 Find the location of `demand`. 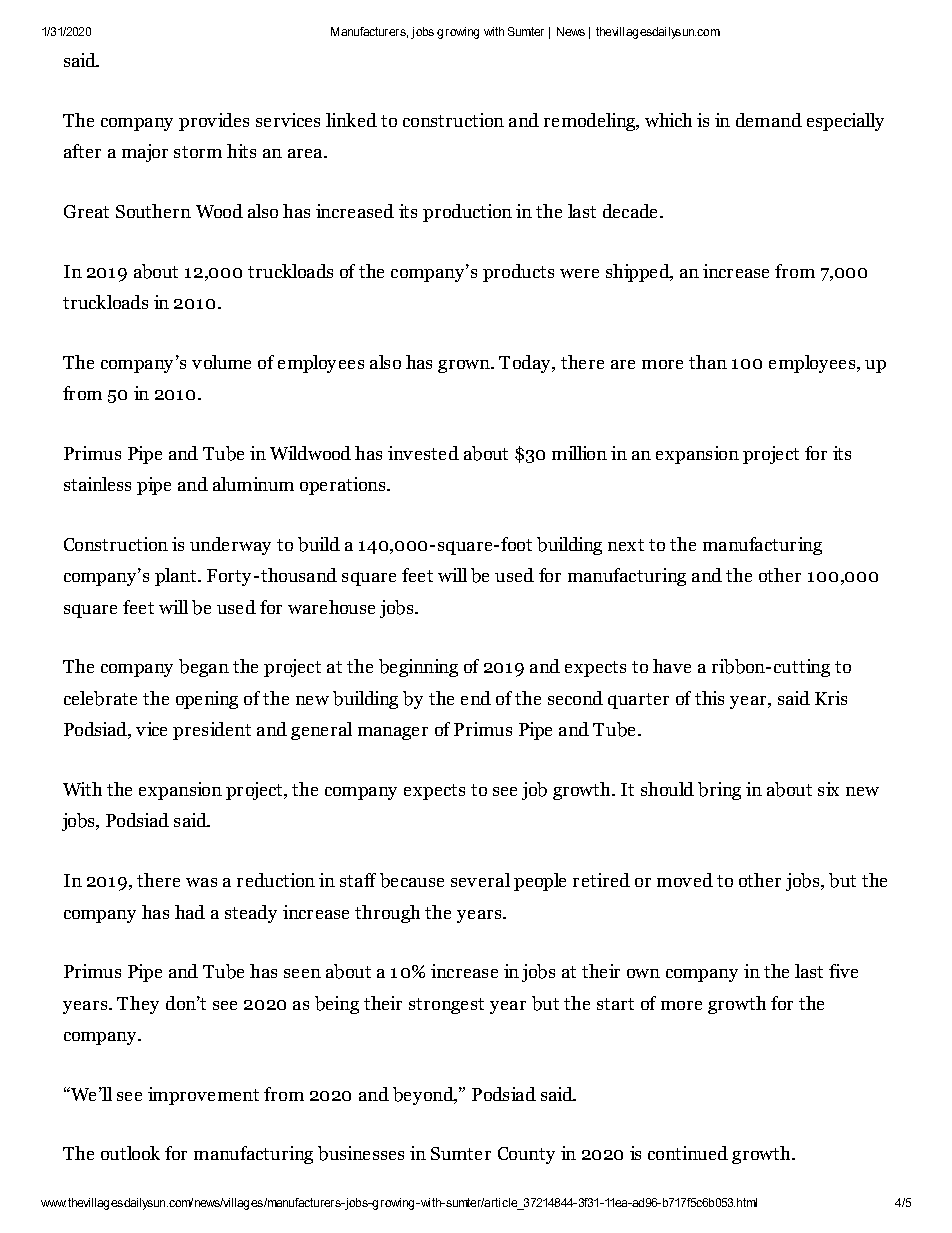

demand is located at coordinates (769, 120).
